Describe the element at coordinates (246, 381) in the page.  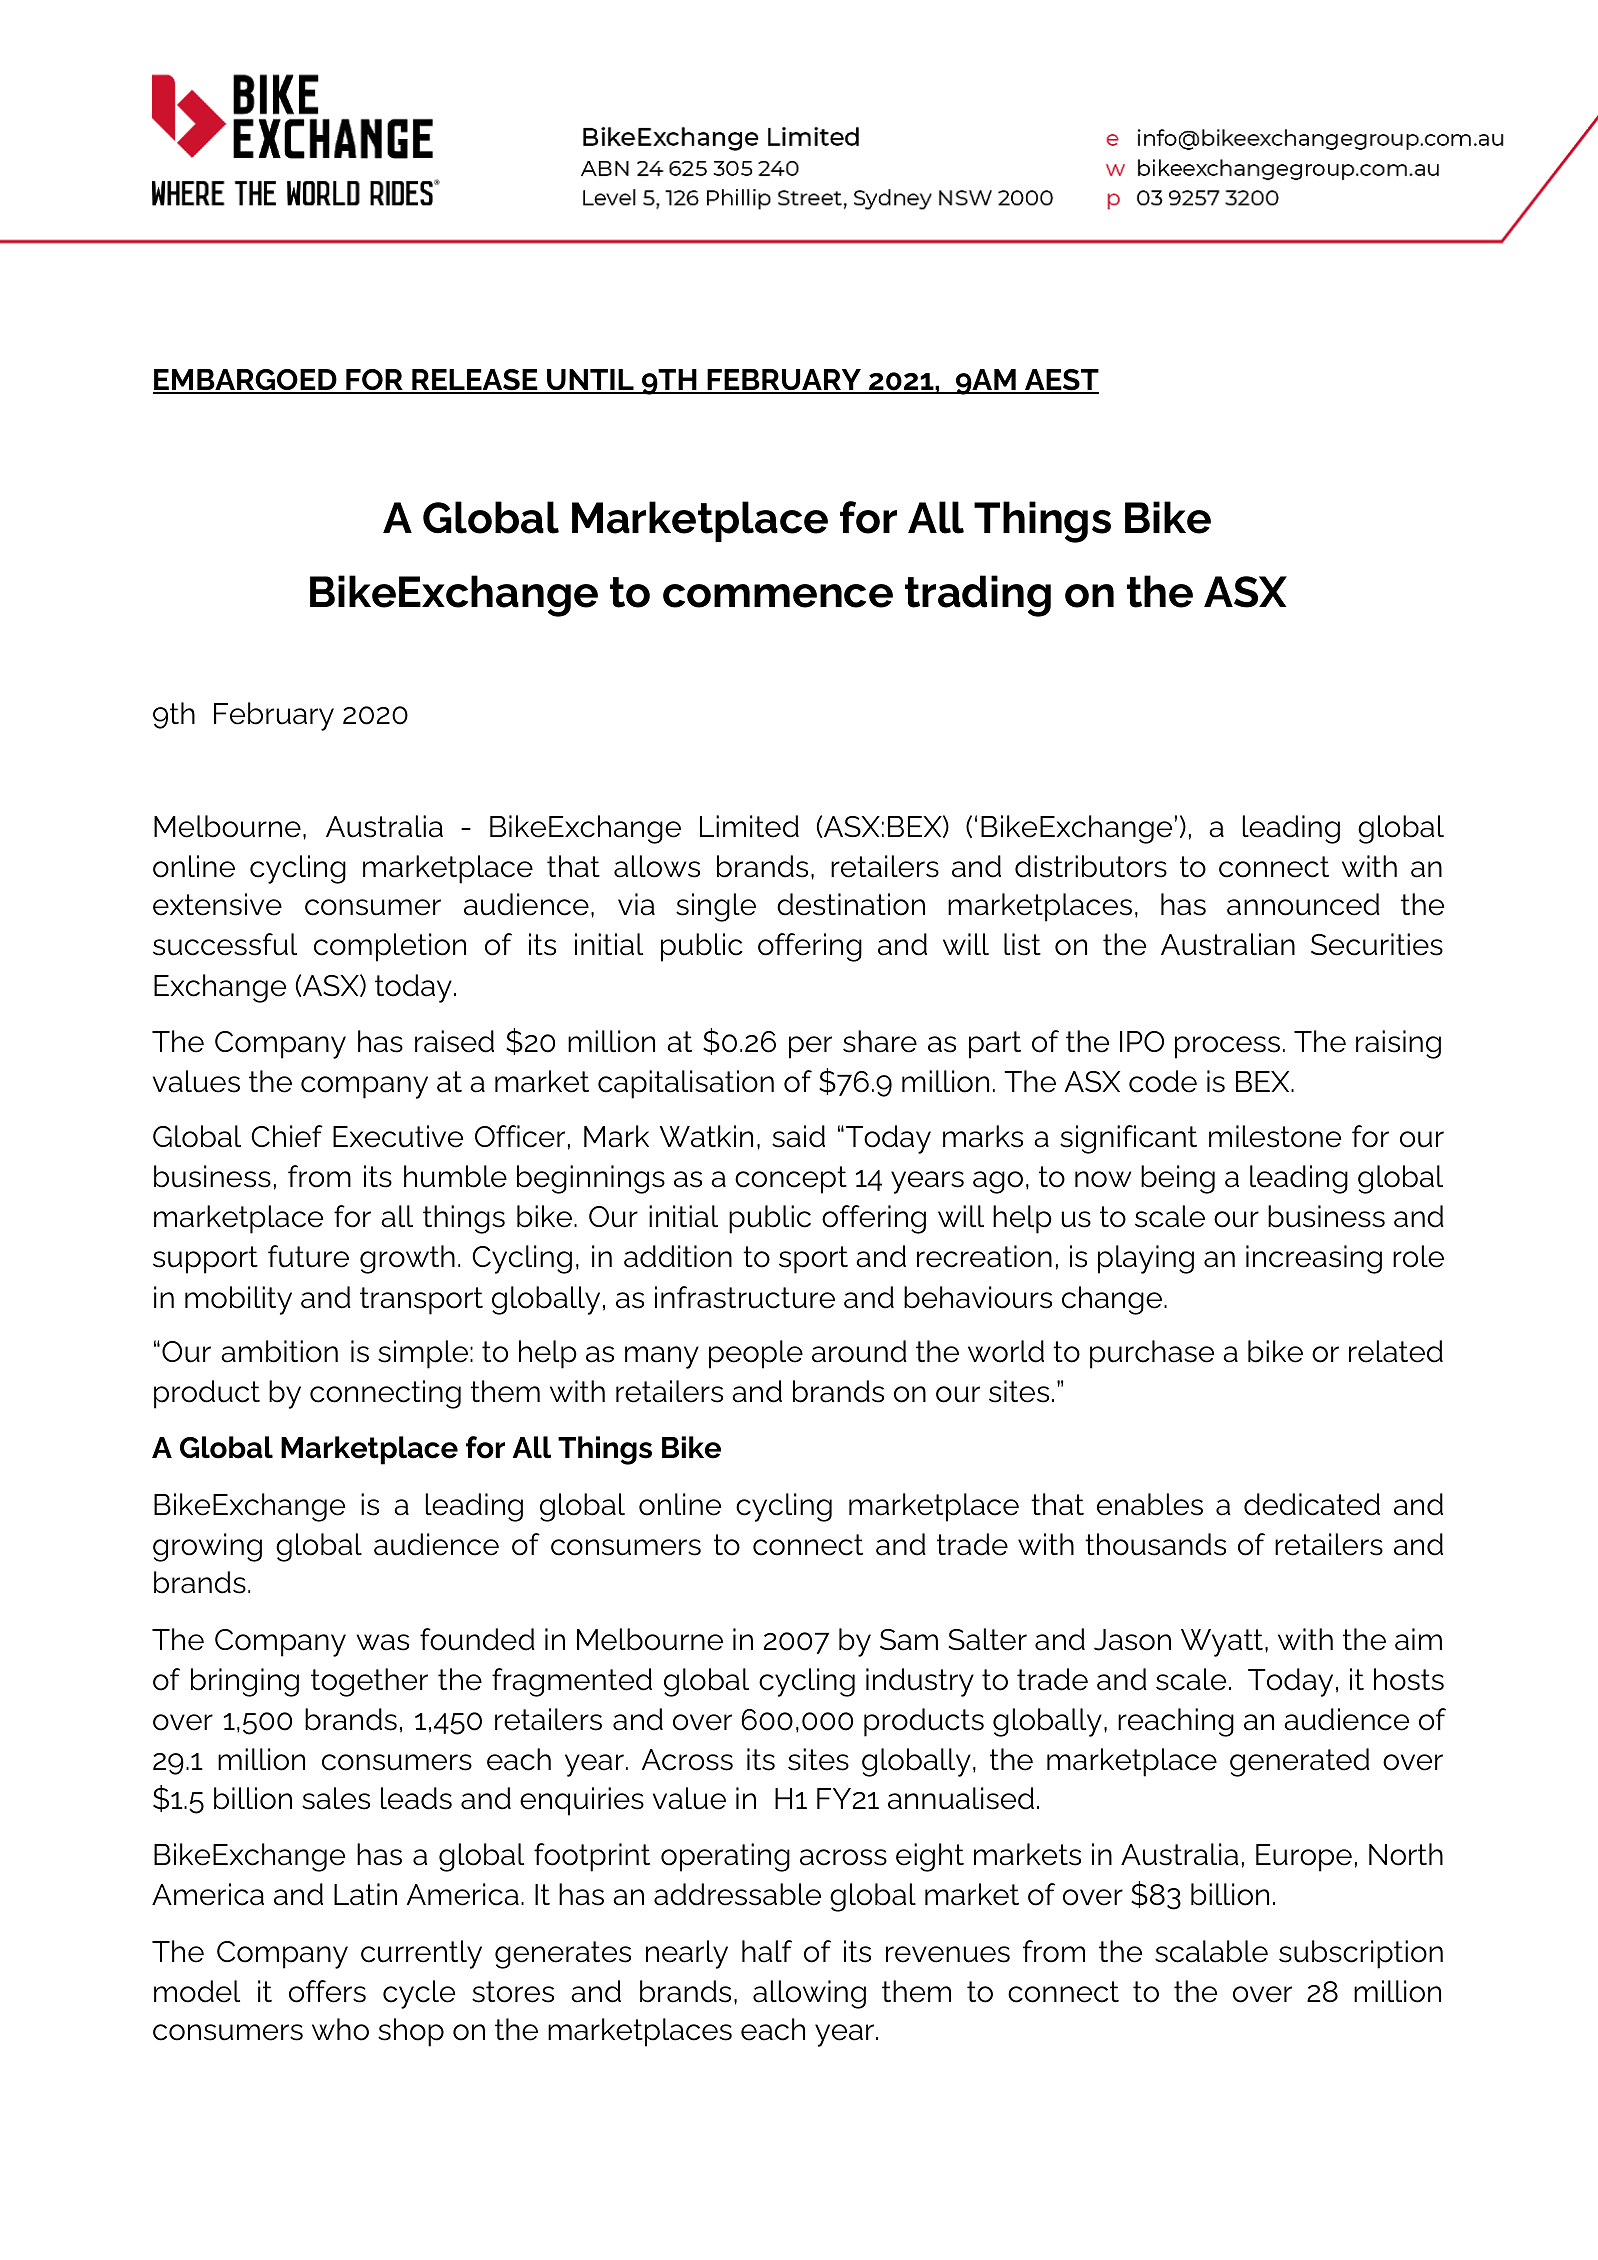
I see `EMBARGOED` at that location.
